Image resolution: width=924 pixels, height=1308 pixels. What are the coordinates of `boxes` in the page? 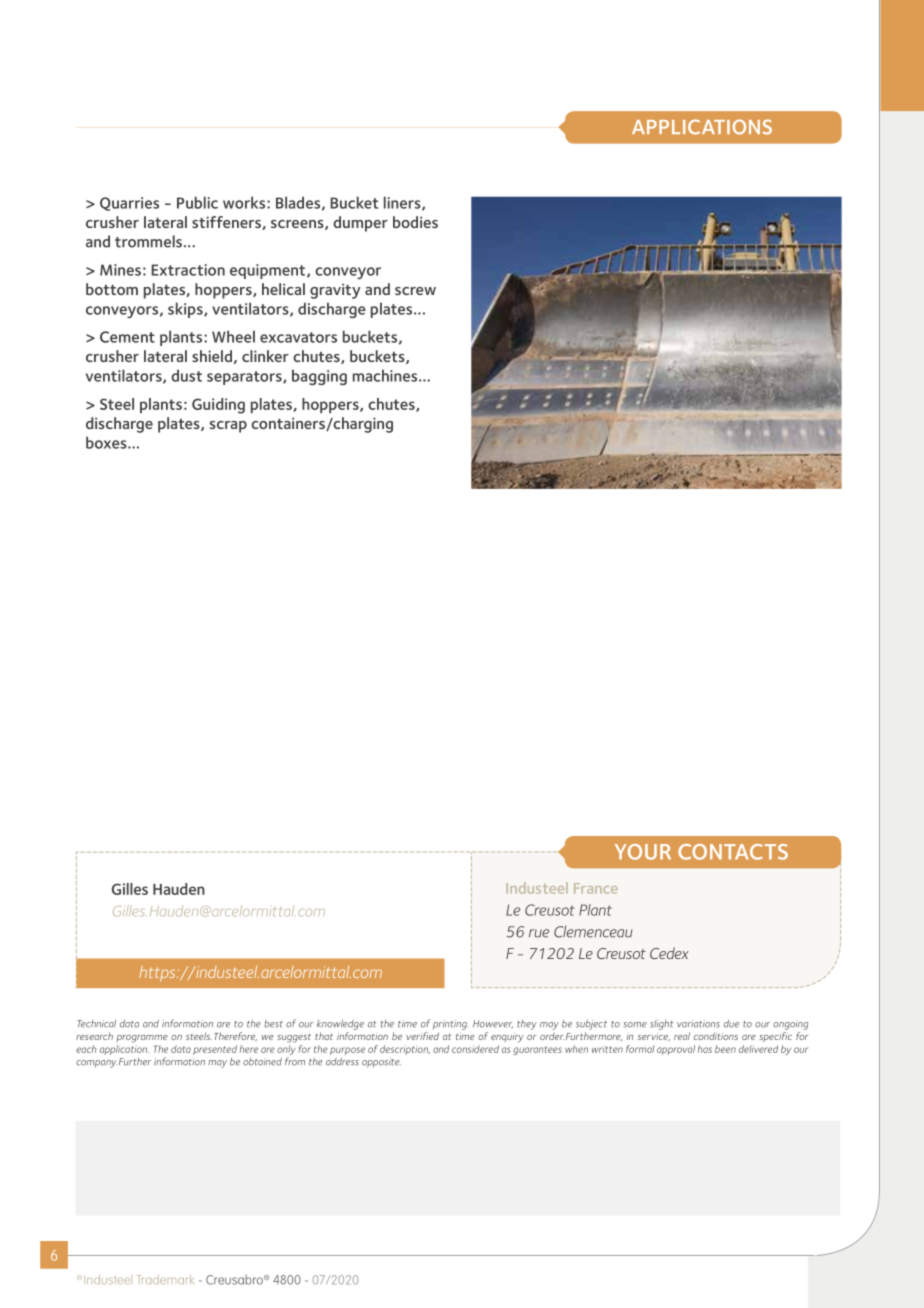 It's located at (107, 442).
